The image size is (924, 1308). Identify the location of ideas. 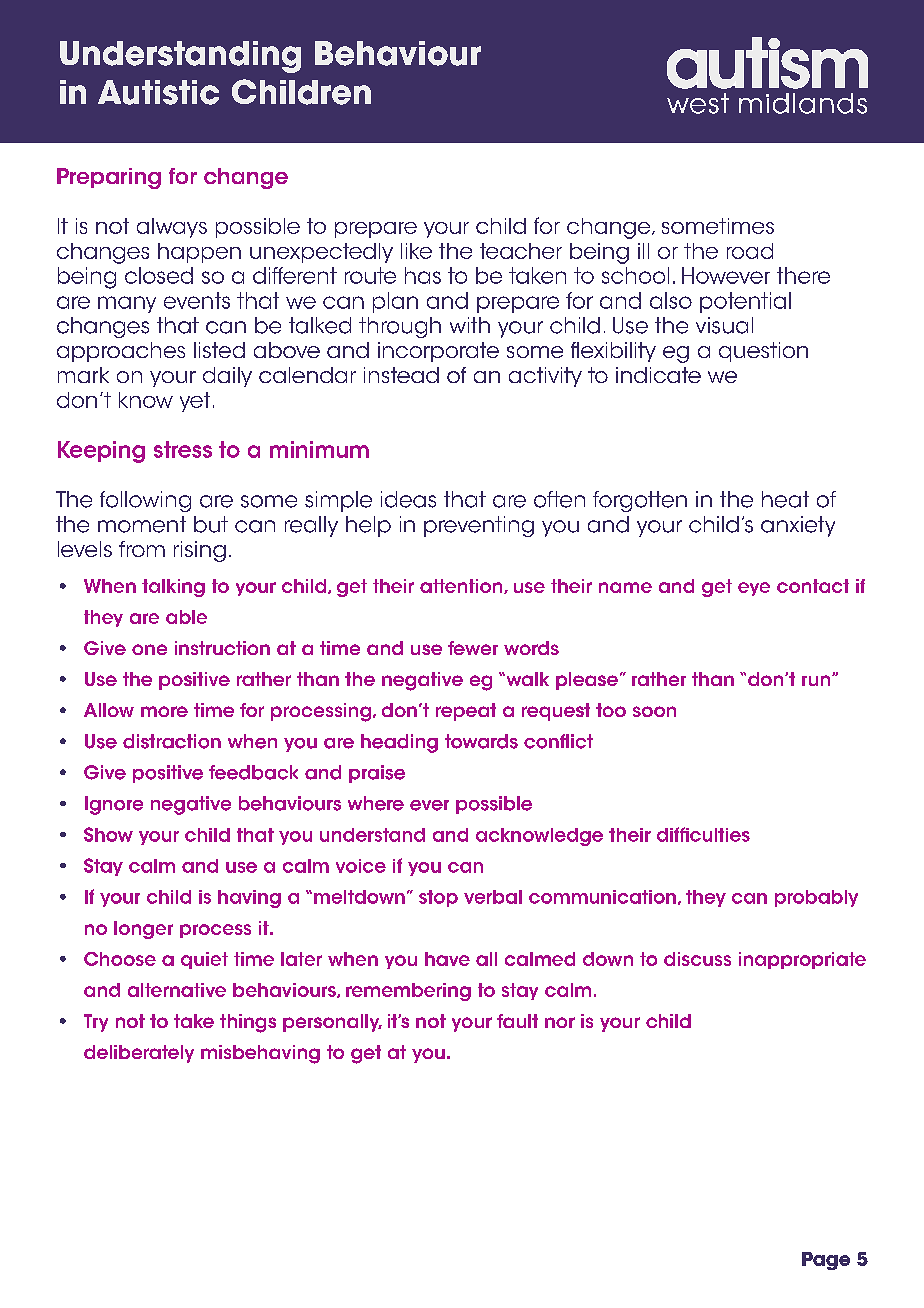
(408, 499).
